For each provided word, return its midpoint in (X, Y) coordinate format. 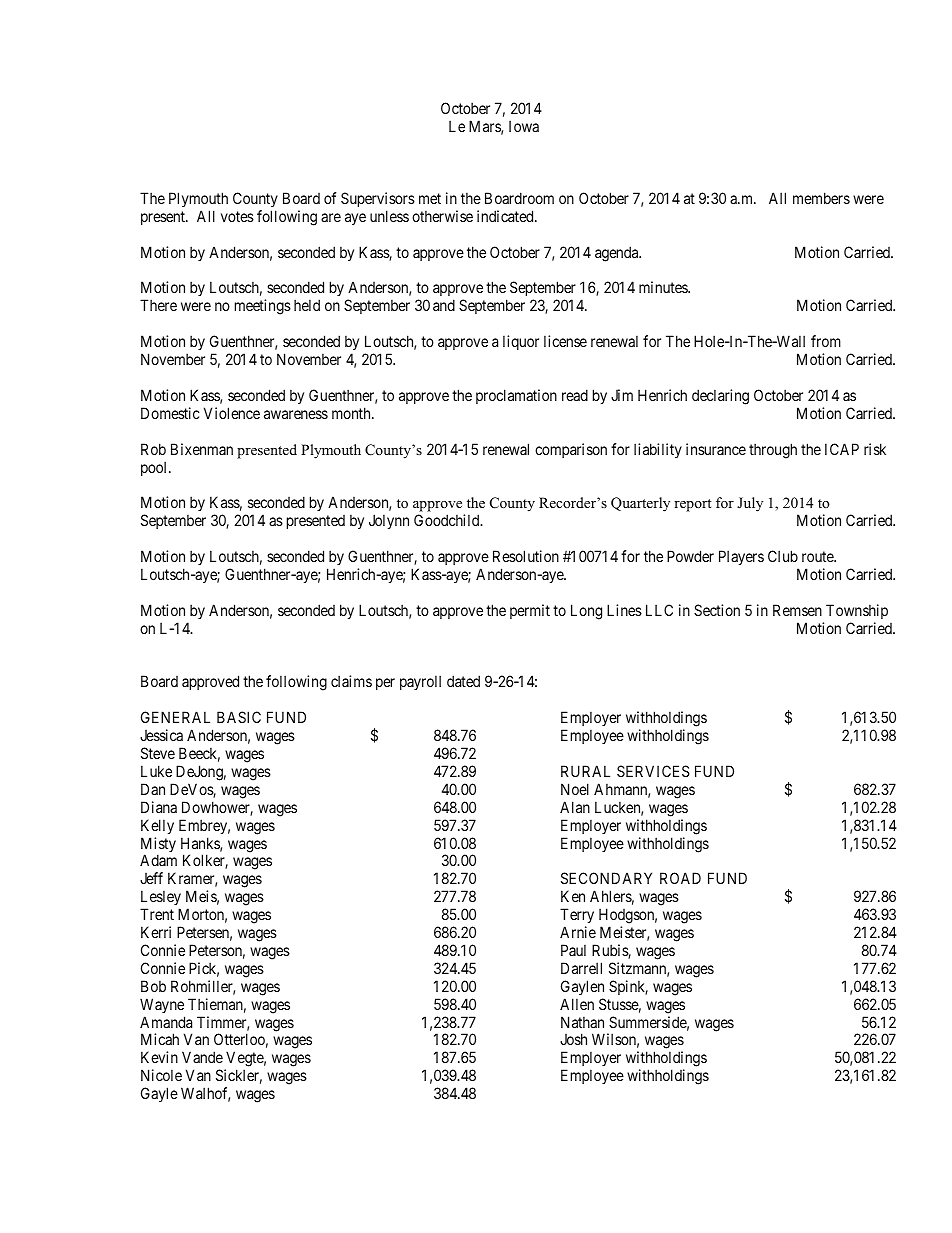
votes (237, 216)
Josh (573, 1039)
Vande (202, 1057)
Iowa (524, 126)
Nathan (582, 1022)
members (821, 198)
